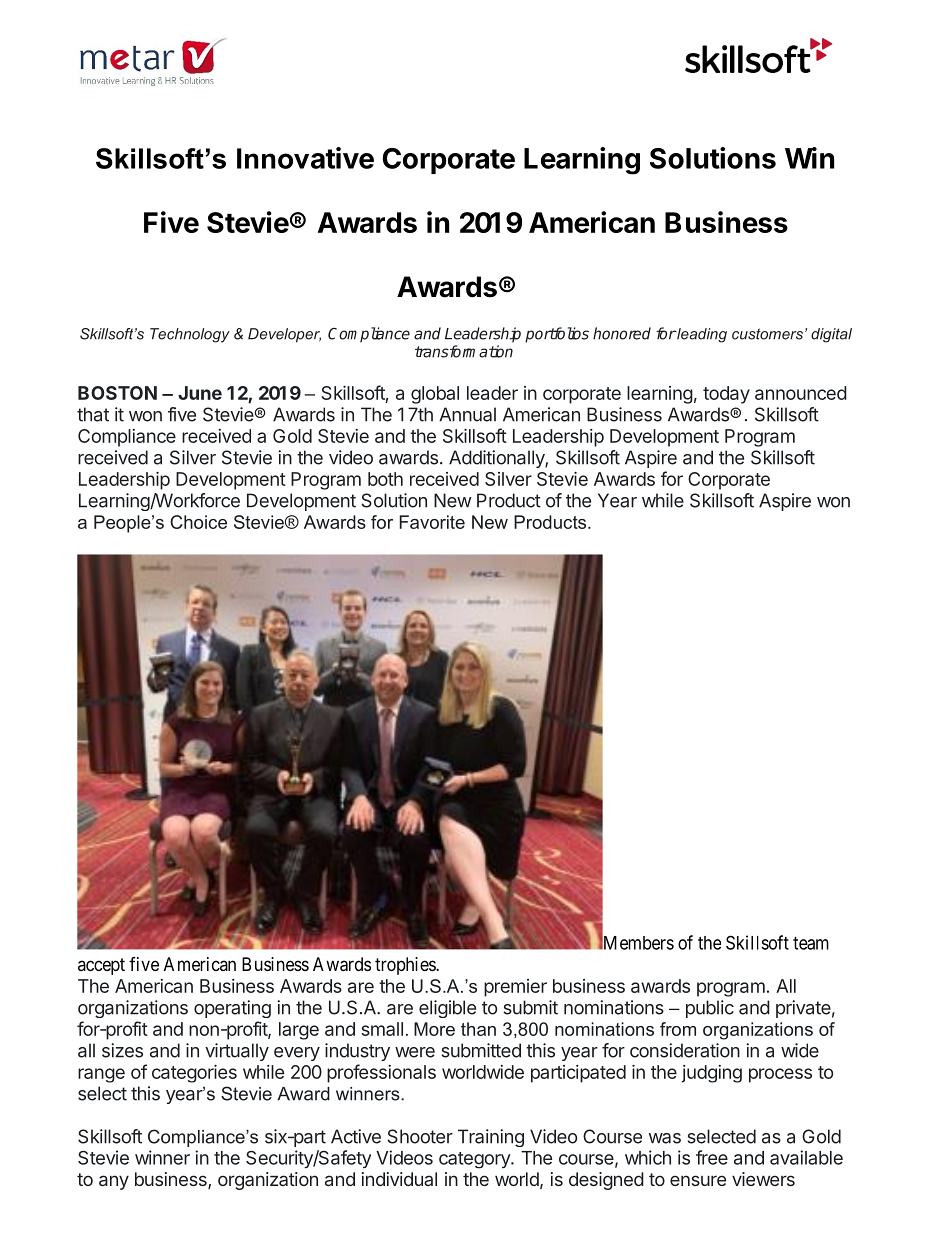  What do you see at coordinates (305, 158) in the image?
I see `Innovative` at bounding box center [305, 158].
